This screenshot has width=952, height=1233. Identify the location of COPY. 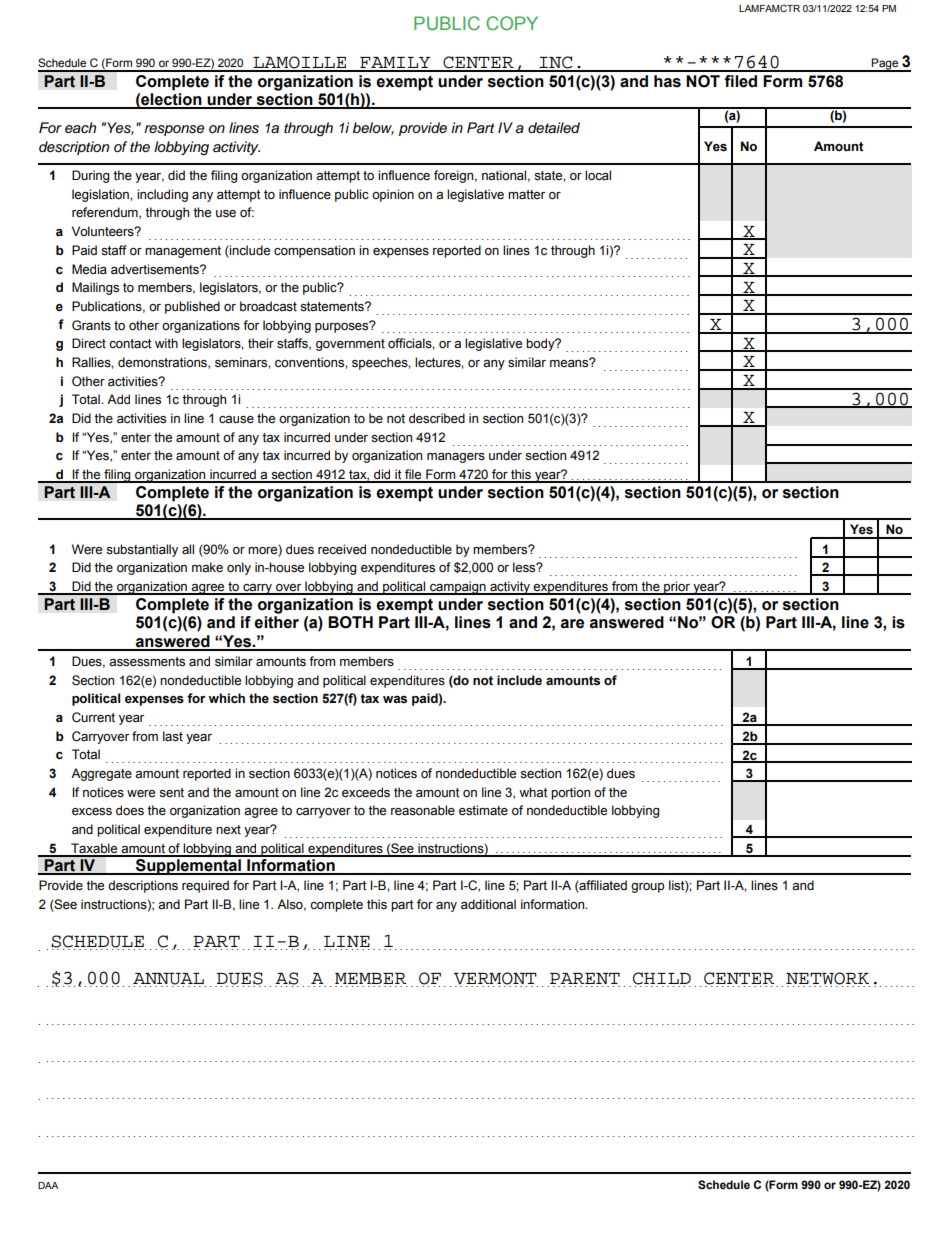
(512, 23).
